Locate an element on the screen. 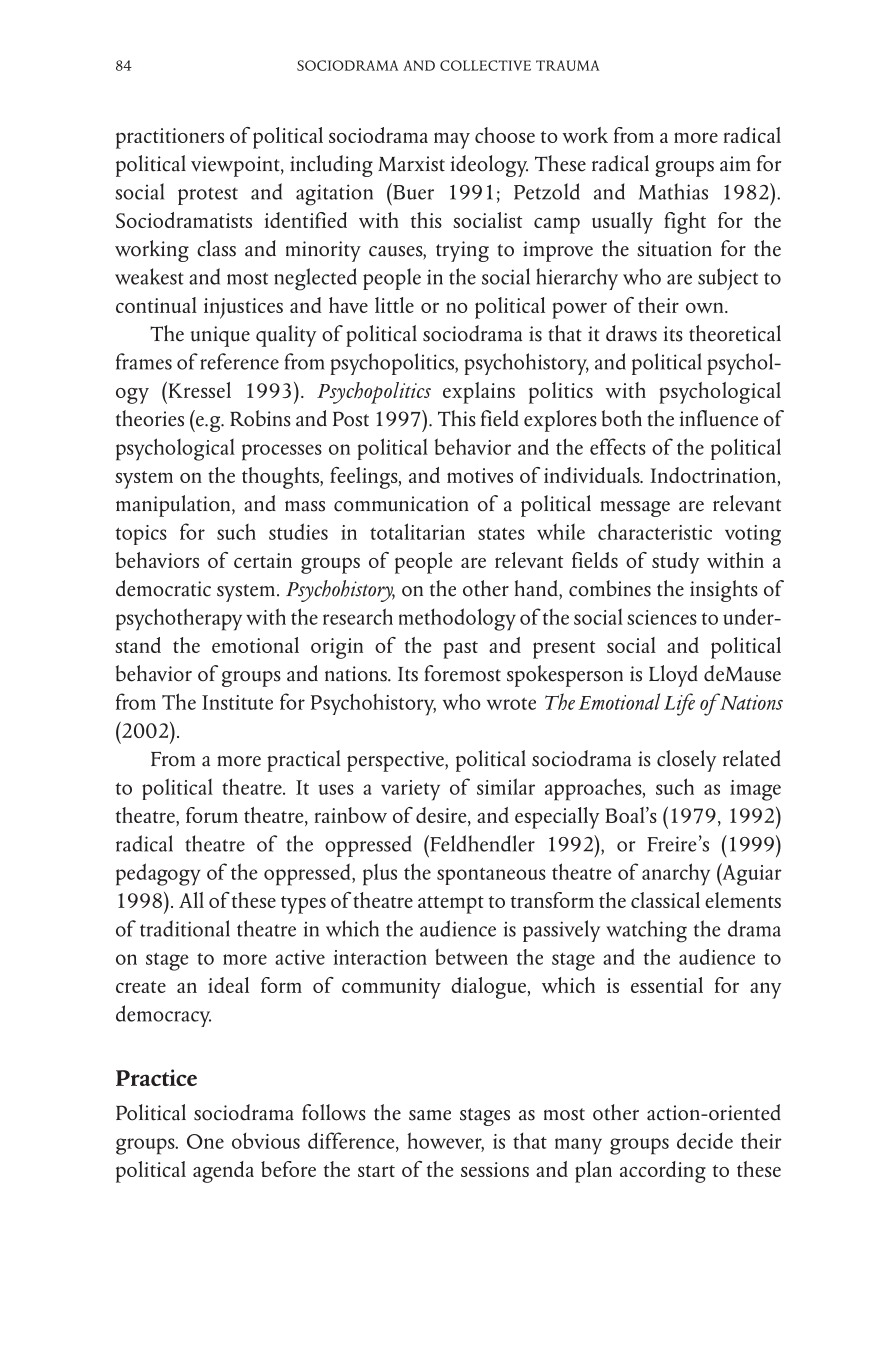  democratic is located at coordinates (163, 588).
